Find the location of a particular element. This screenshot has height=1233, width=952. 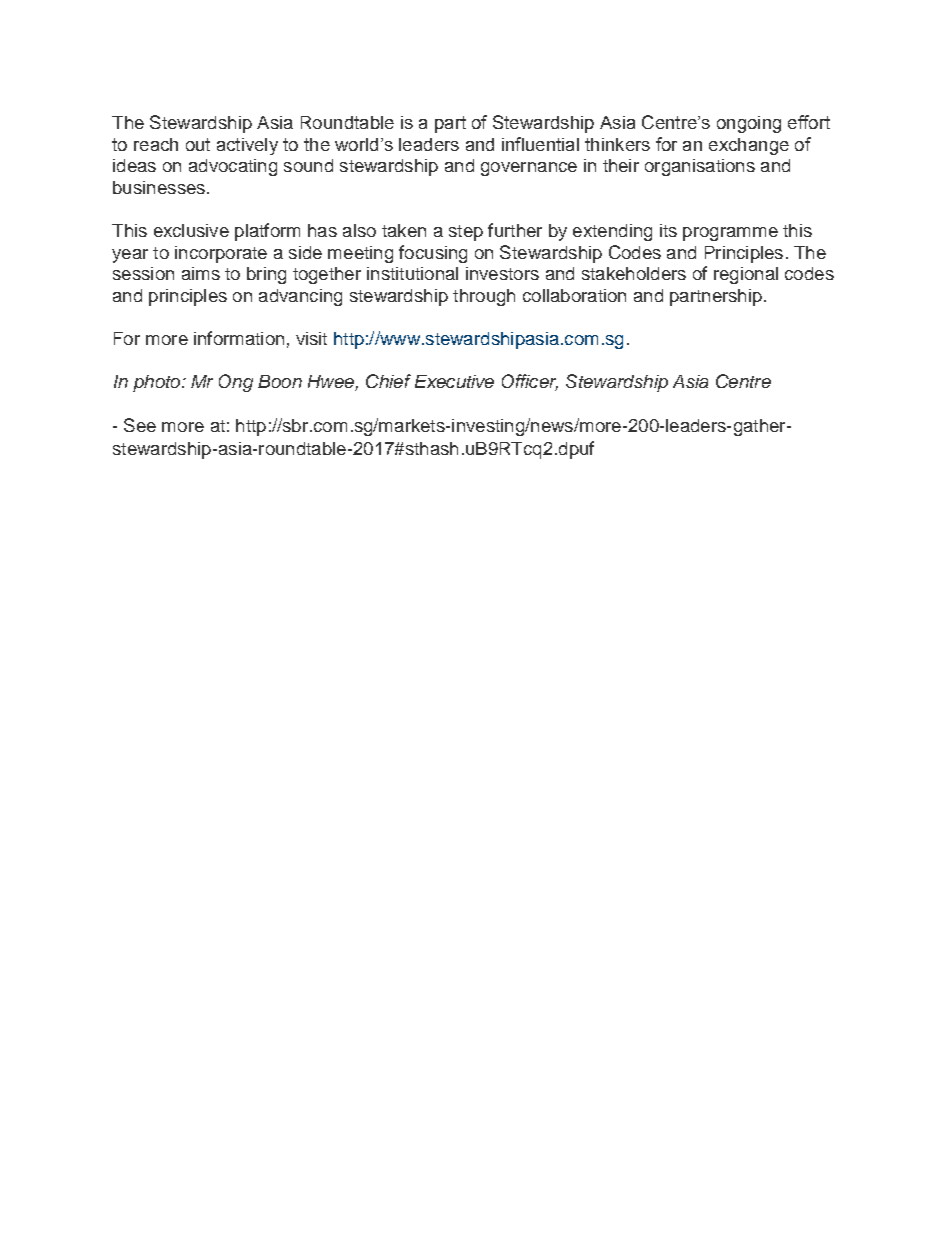

out is located at coordinates (198, 144).
